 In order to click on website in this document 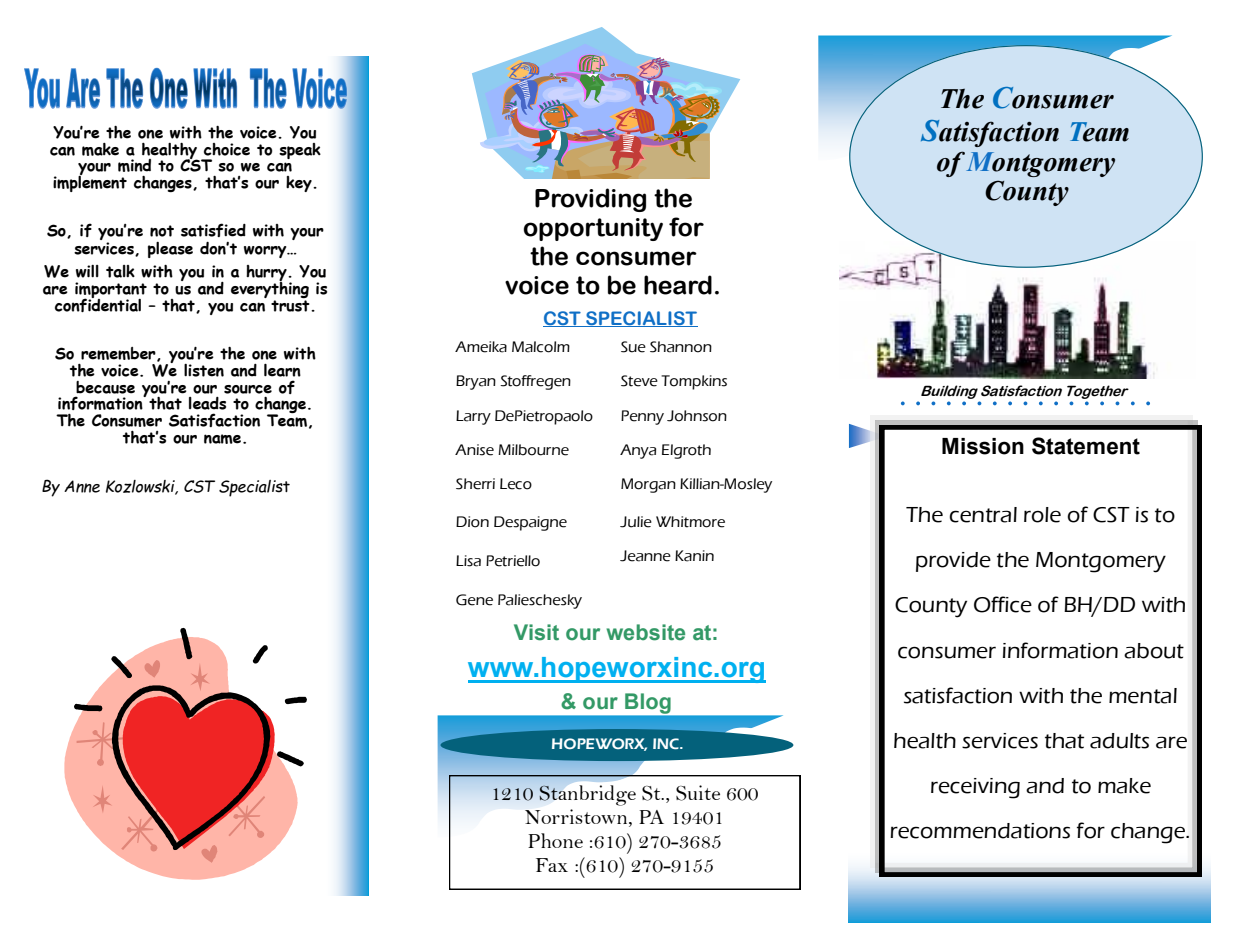, I will do `click(645, 632)`.
